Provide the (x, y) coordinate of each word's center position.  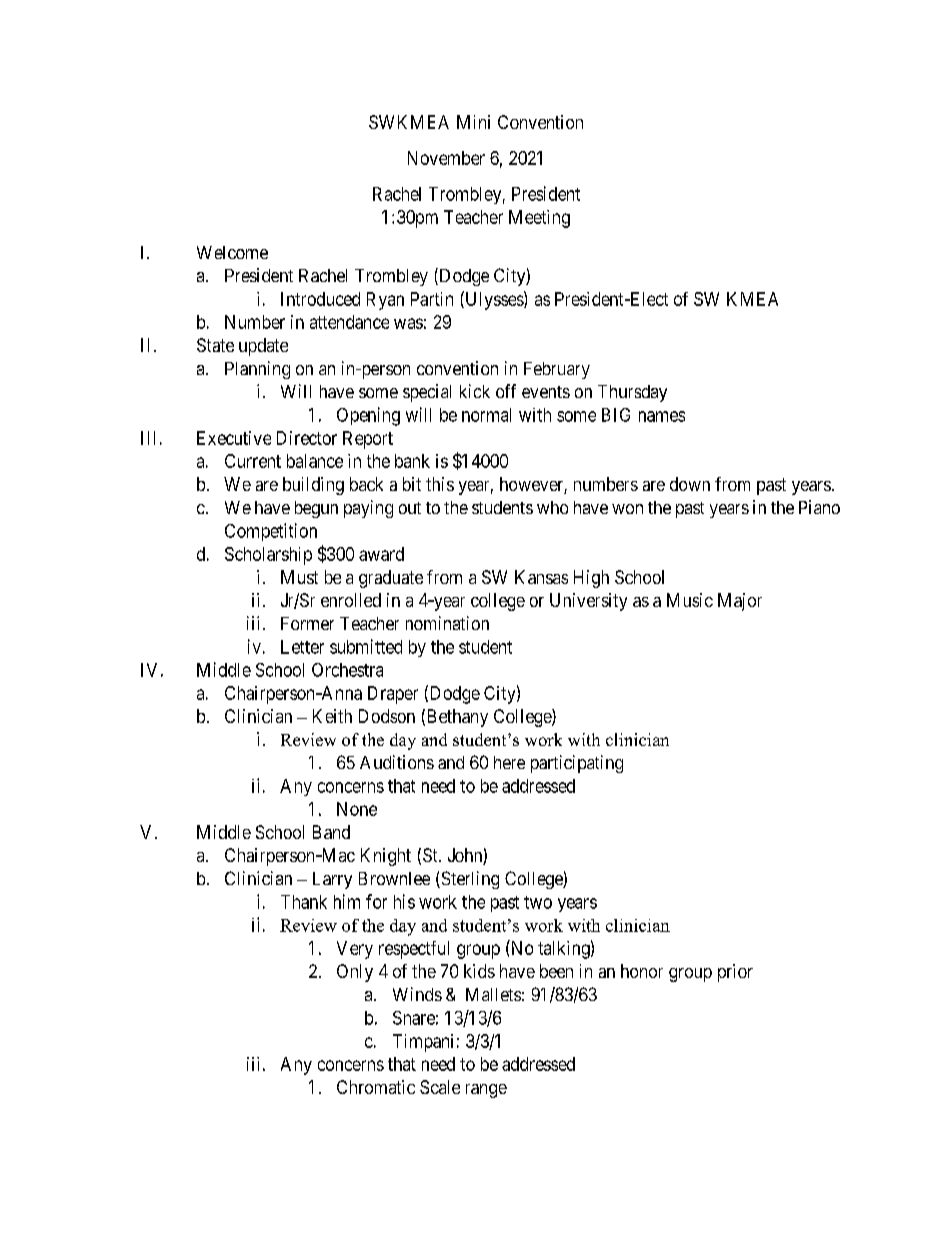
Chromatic (376, 1087)
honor (642, 971)
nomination (447, 623)
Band (331, 832)
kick (475, 391)
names (662, 416)
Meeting (539, 219)
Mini (473, 122)
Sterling (469, 880)
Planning (257, 370)
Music (690, 600)
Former (307, 623)
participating (577, 764)
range (486, 1091)
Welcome (232, 252)
